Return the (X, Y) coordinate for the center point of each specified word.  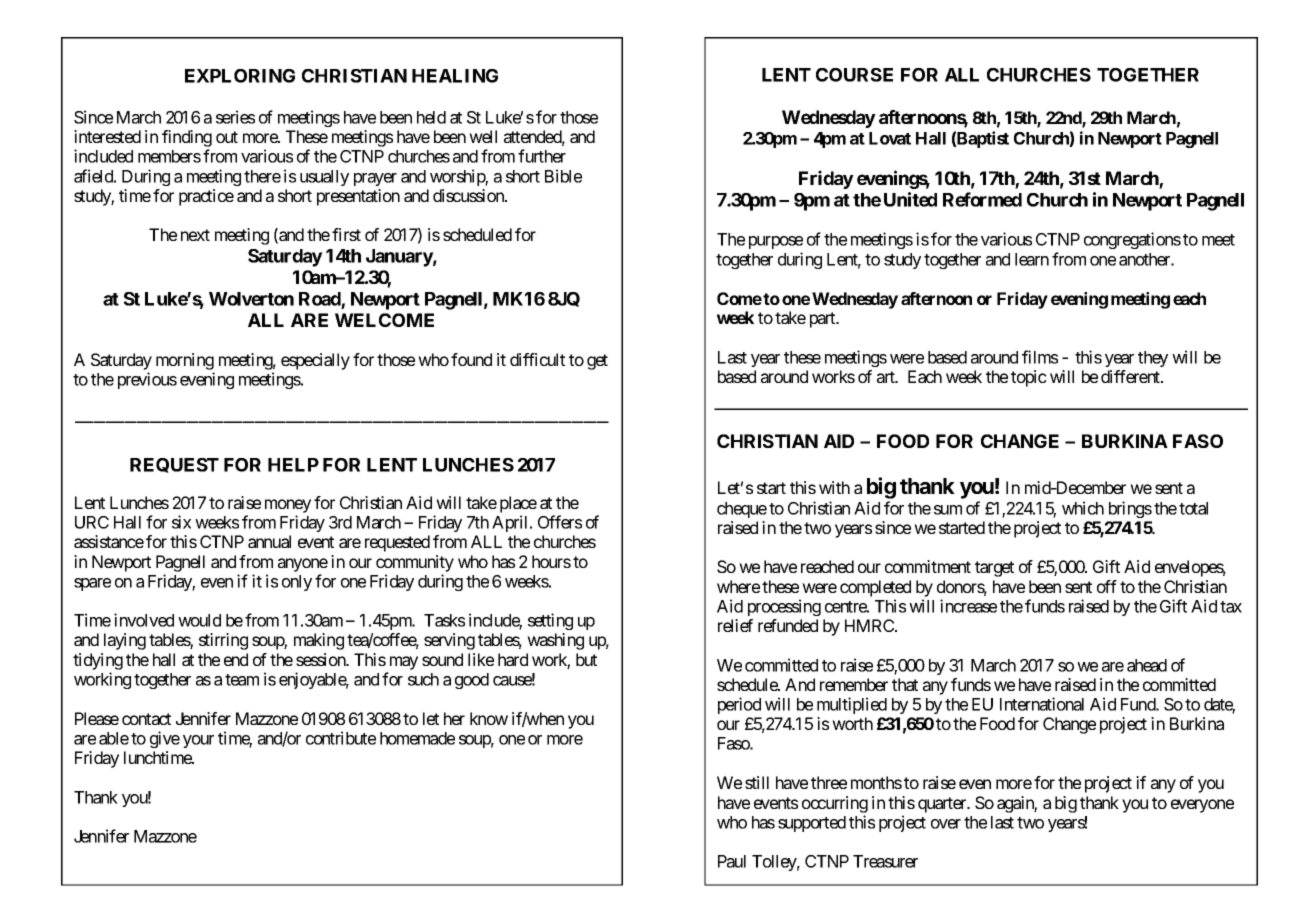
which (1083, 508)
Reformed (982, 199)
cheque (742, 510)
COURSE (854, 75)
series (235, 117)
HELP (293, 465)
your (198, 741)
